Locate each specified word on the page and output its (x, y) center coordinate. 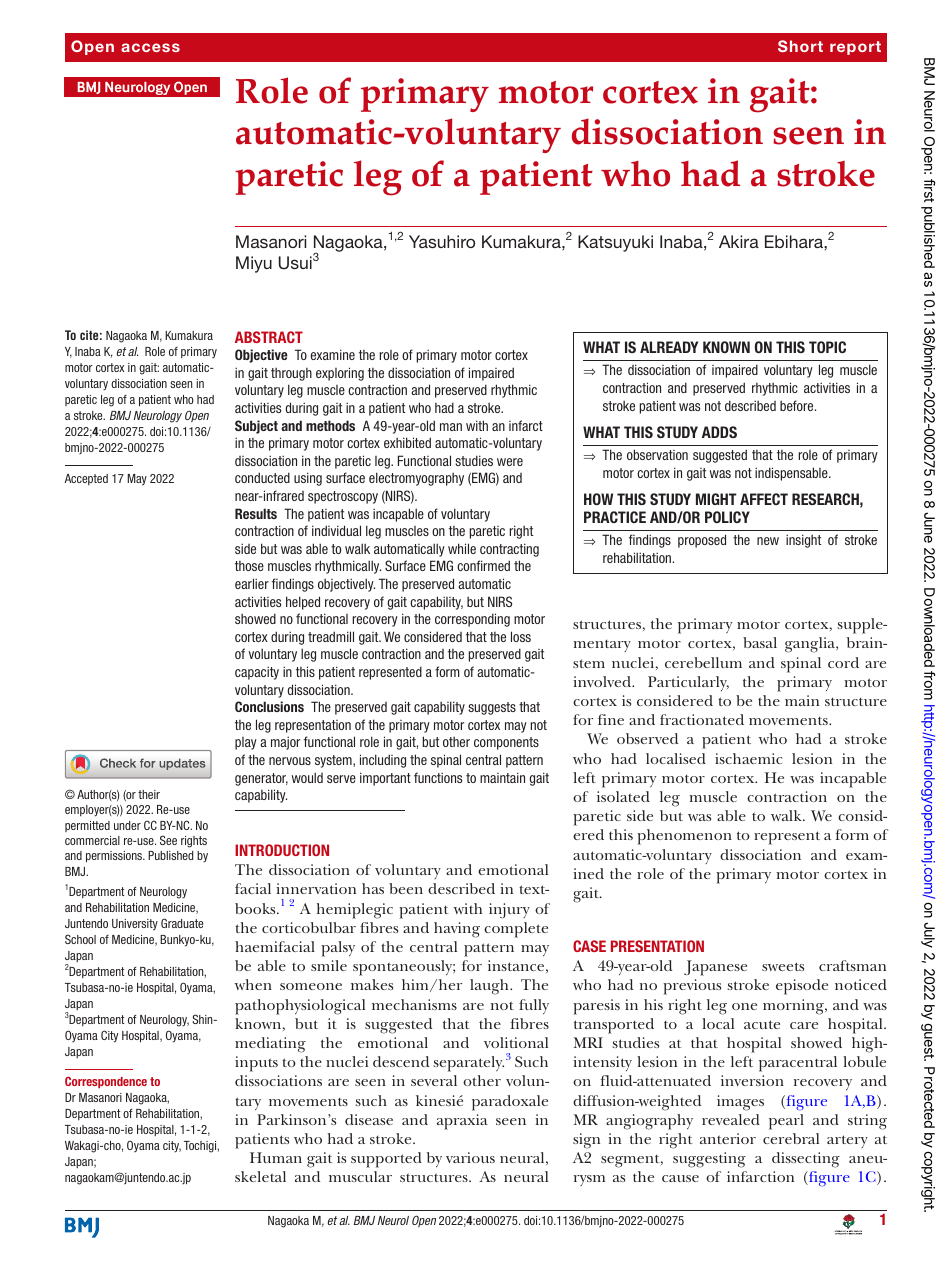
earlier (252, 583)
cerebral (791, 1138)
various (470, 1157)
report (855, 48)
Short (800, 46)
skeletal (260, 1176)
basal (760, 642)
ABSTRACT (269, 337)
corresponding (472, 620)
